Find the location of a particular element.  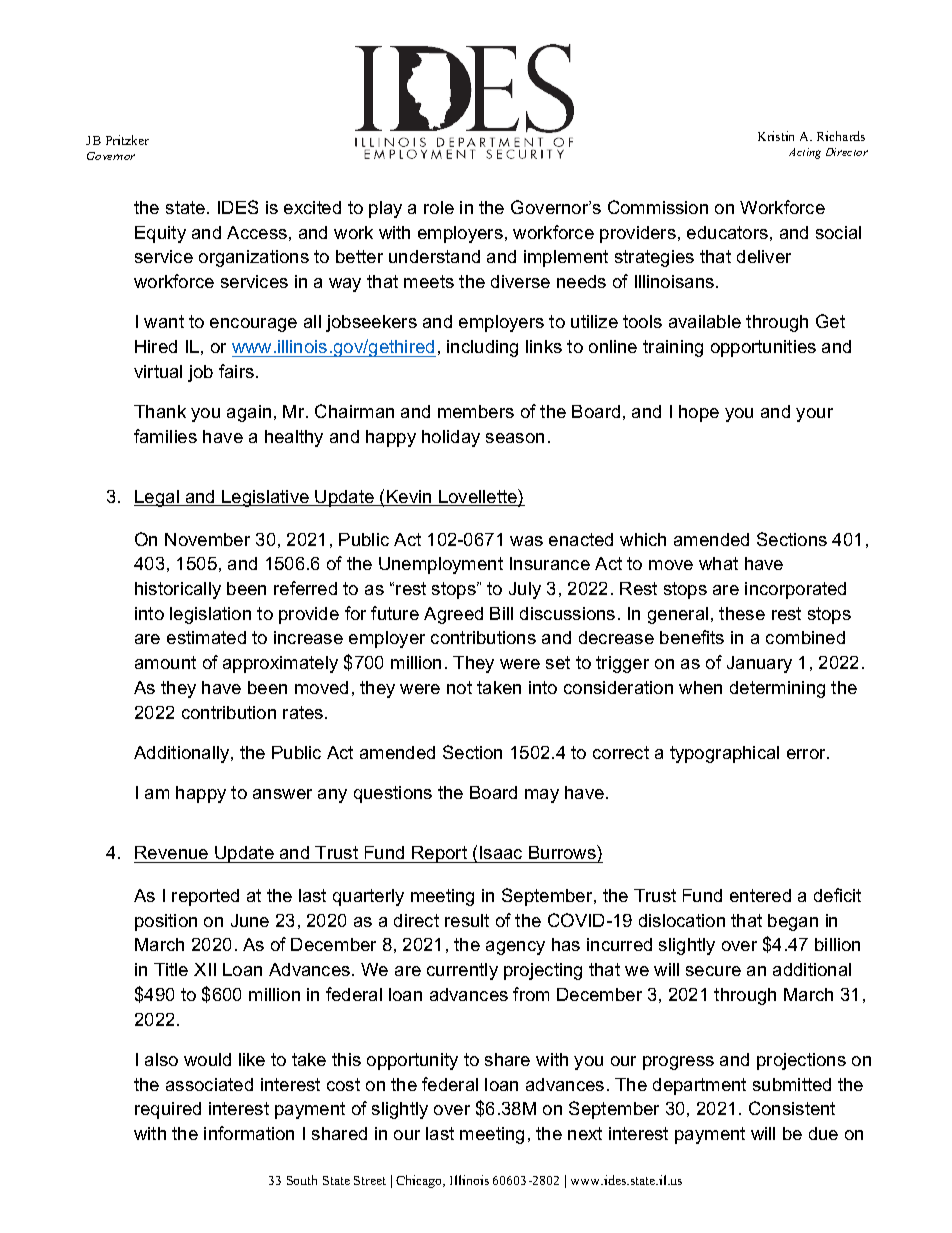

role is located at coordinates (439, 207).
